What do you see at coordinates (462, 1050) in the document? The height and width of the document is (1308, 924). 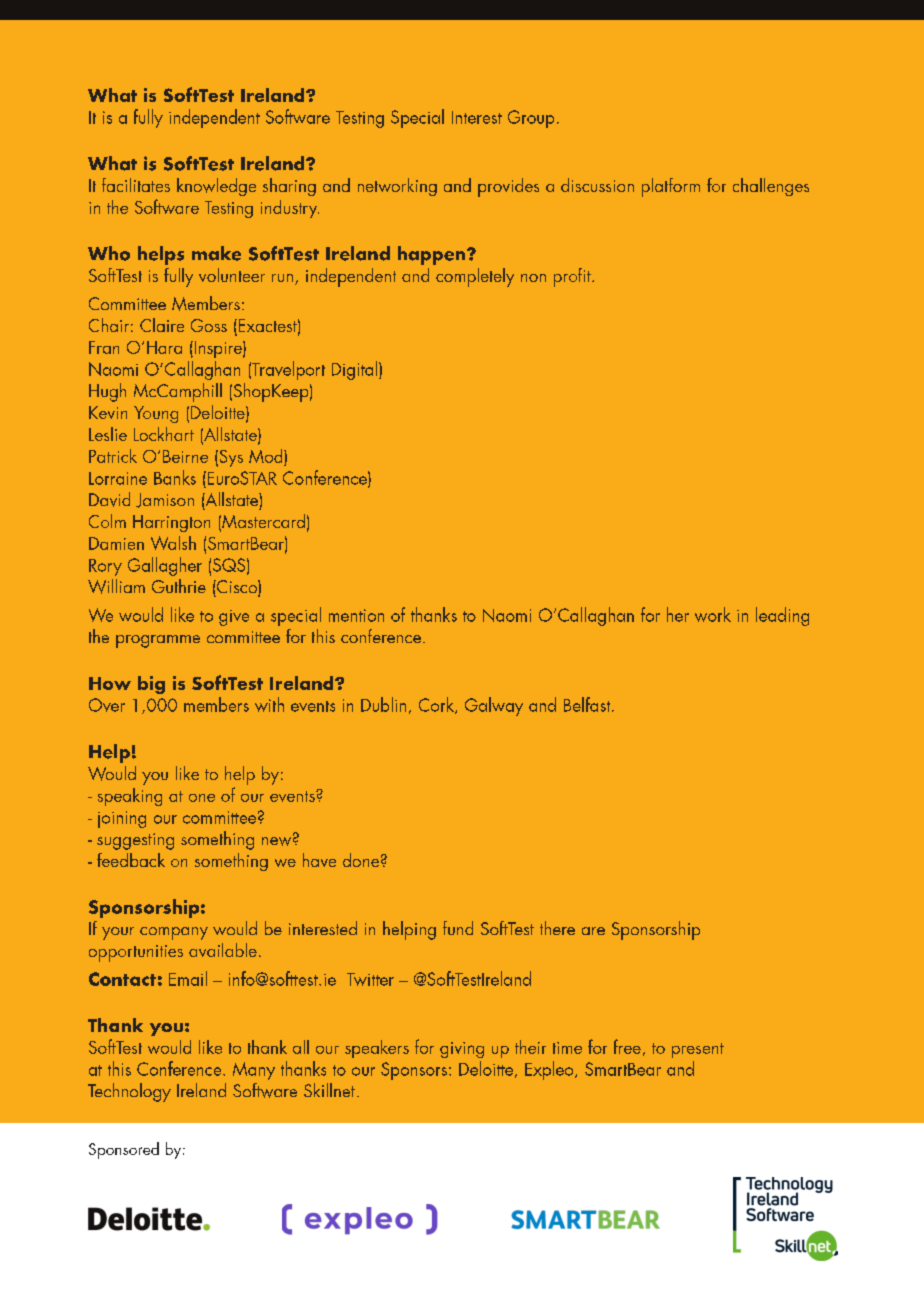 I see `giving` at bounding box center [462, 1050].
